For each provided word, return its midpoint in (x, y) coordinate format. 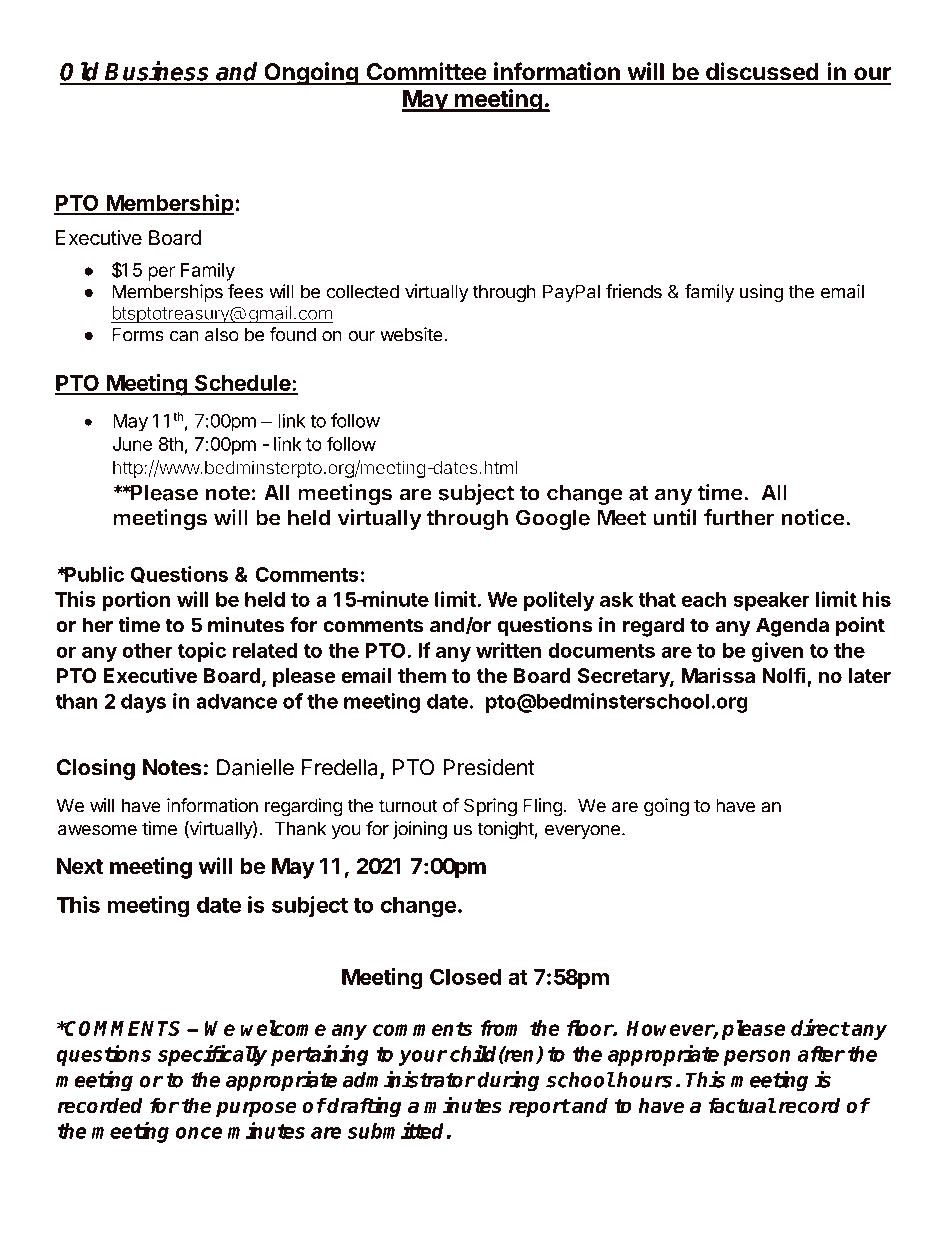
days (143, 703)
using (761, 293)
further (739, 517)
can (184, 336)
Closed (465, 976)
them (422, 675)
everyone (582, 832)
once (199, 1133)
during (508, 1081)
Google (553, 519)
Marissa (718, 675)
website (412, 334)
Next (80, 866)
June (133, 444)
